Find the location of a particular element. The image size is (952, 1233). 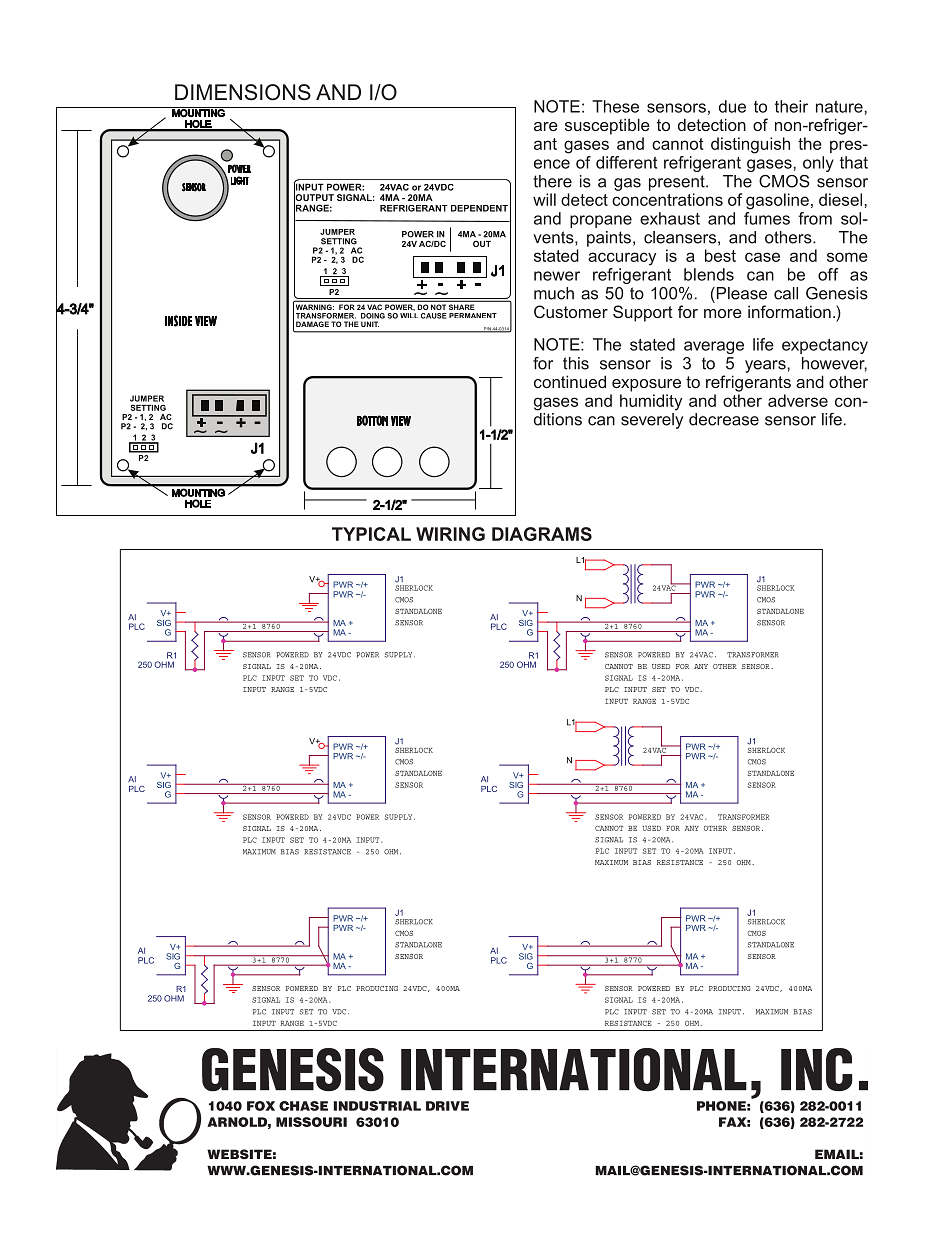

These is located at coordinates (615, 106).
